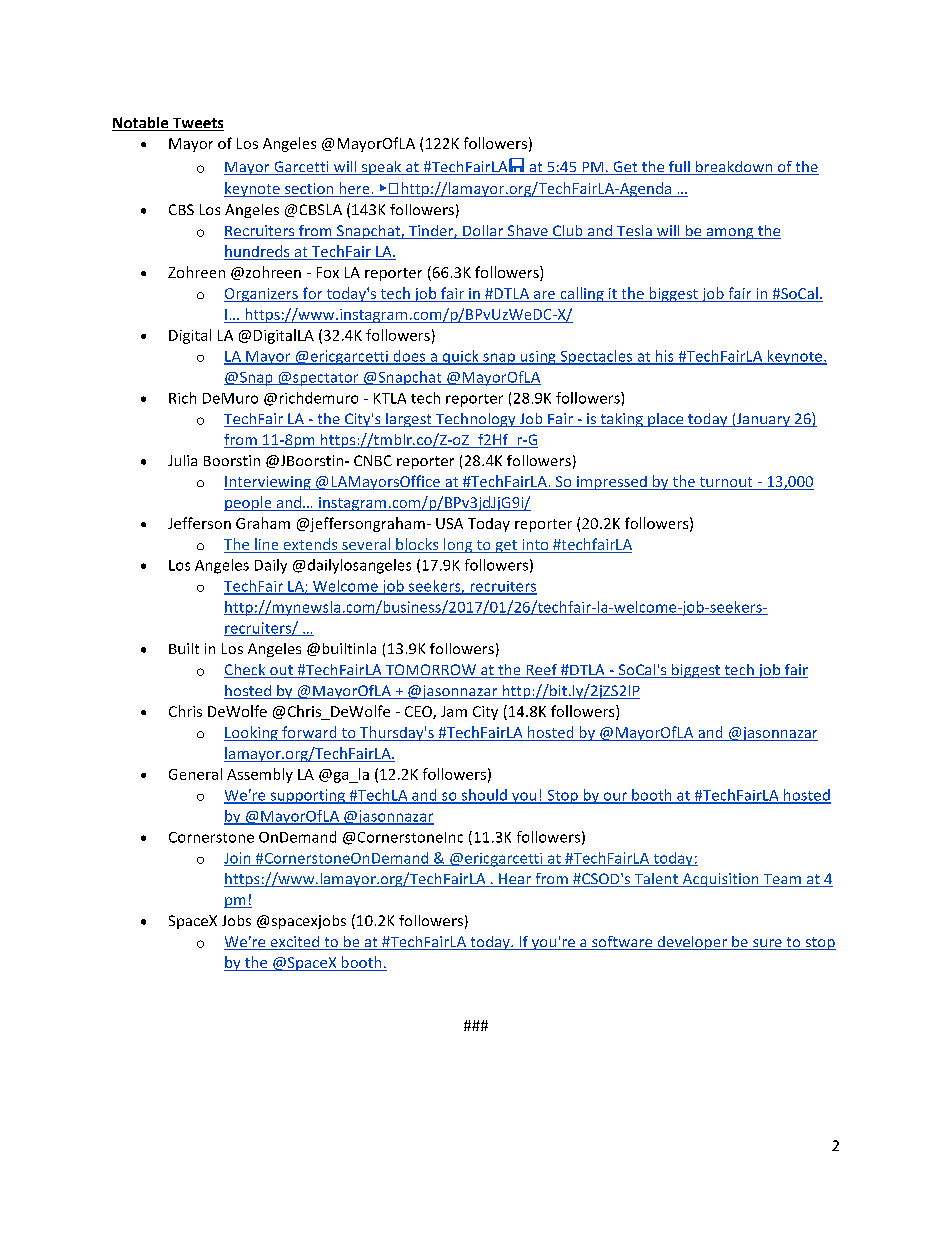 The image size is (952, 1233). I want to click on excited, so click(295, 943).
